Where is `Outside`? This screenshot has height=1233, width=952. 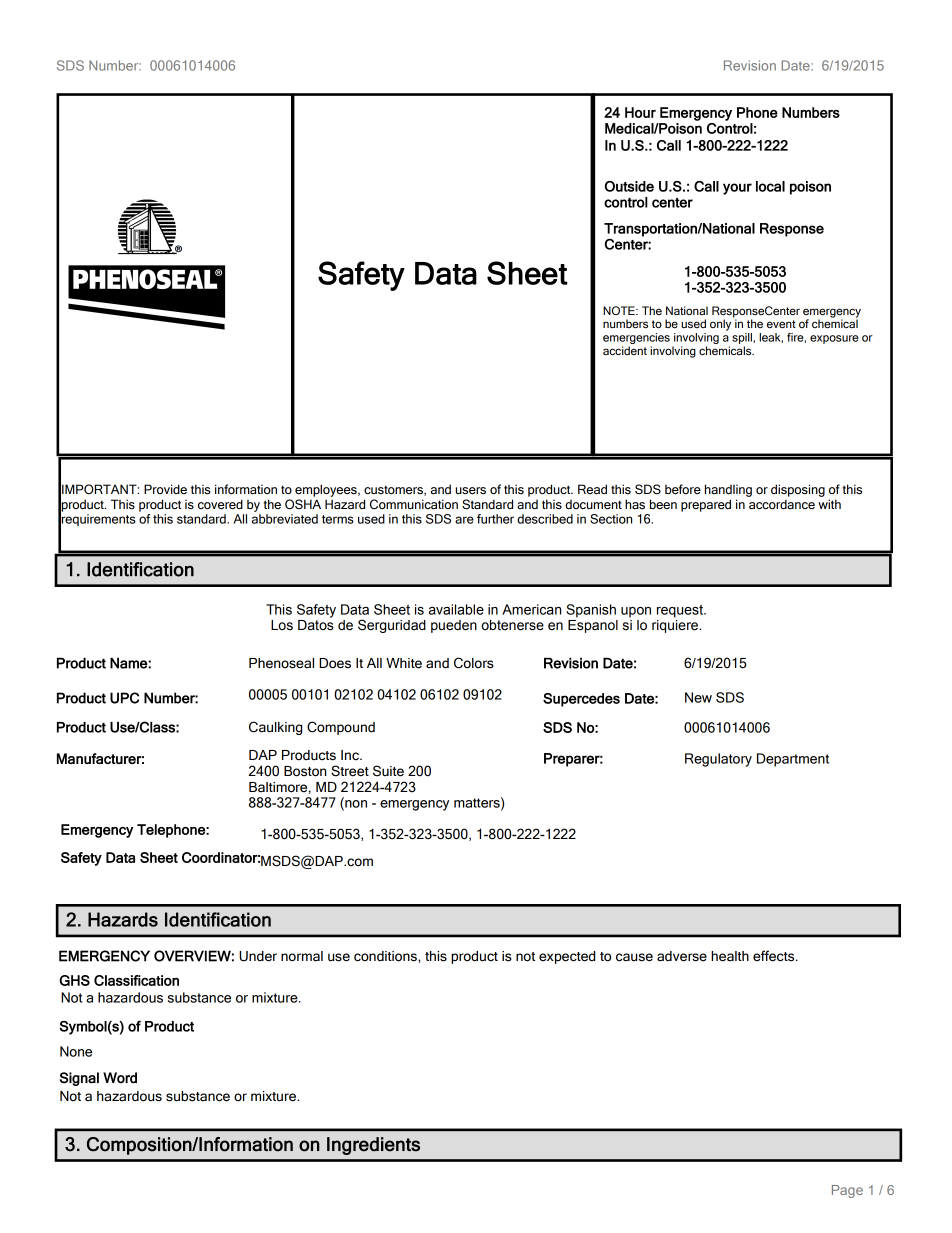 Outside is located at coordinates (629, 186).
